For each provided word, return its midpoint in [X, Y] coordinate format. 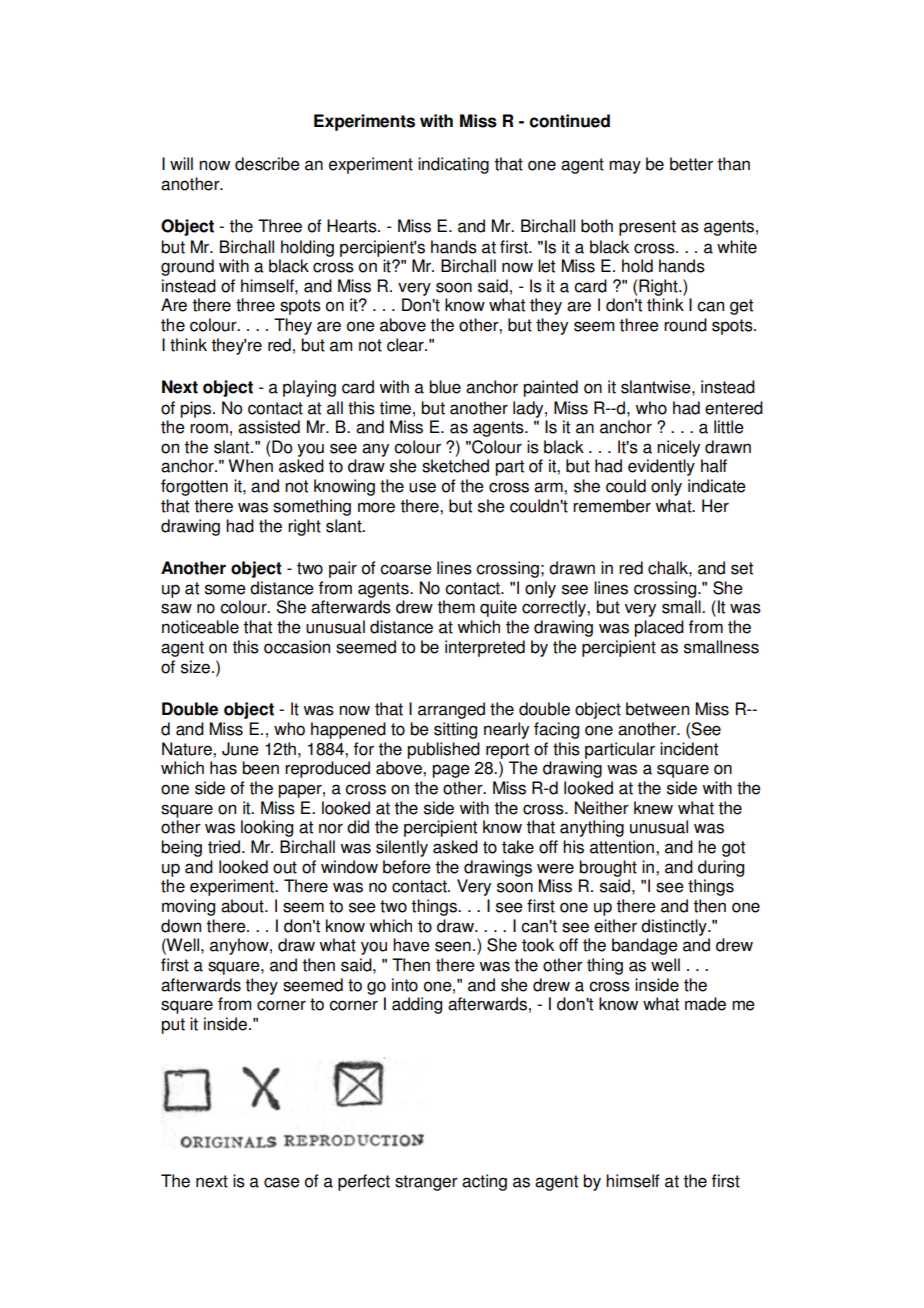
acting [484, 1182]
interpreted [485, 648]
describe [267, 164]
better [691, 164]
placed [659, 628]
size [195, 667]
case [282, 1182]
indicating [453, 165]
